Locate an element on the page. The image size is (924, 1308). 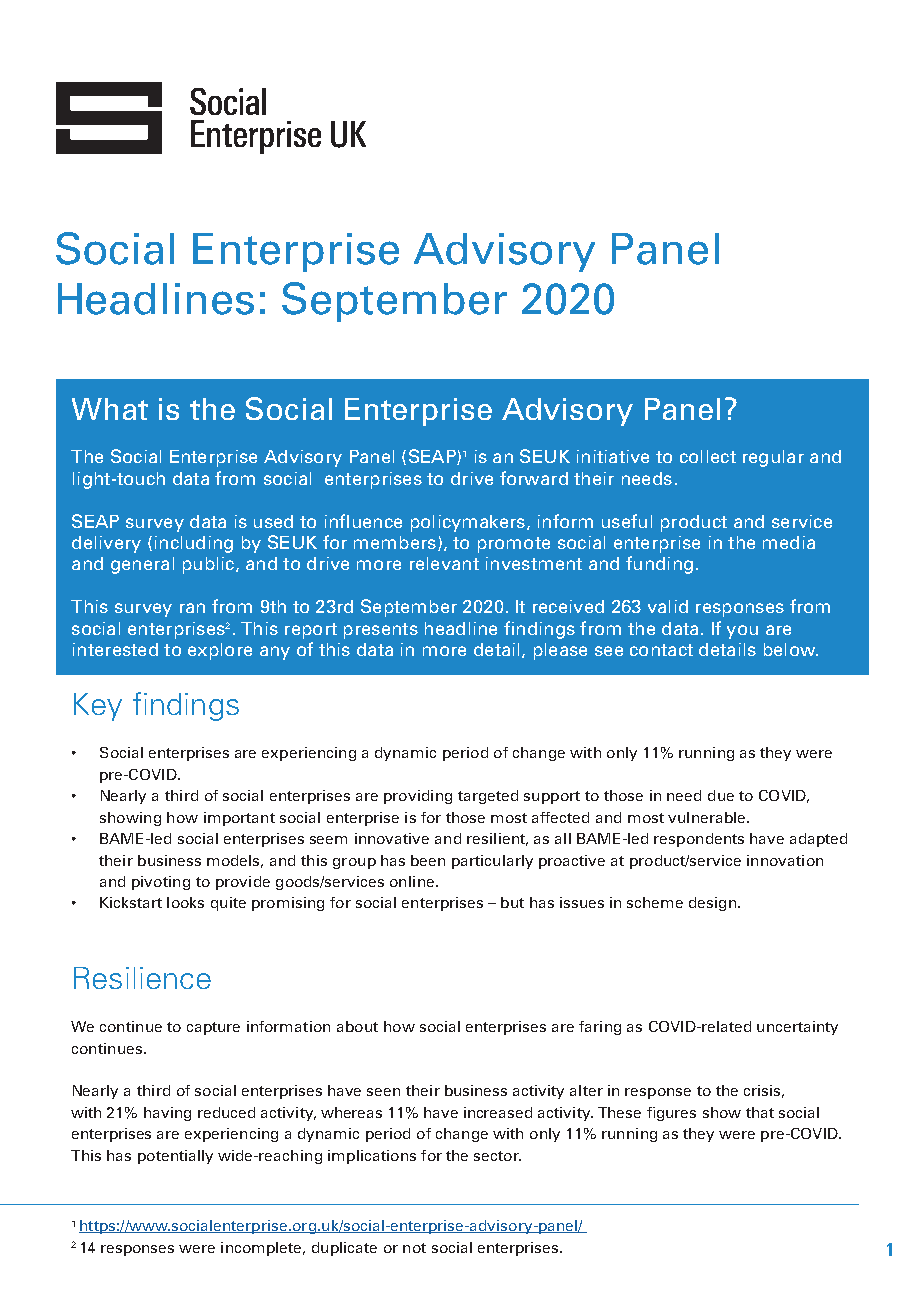
not is located at coordinates (414, 1248).
